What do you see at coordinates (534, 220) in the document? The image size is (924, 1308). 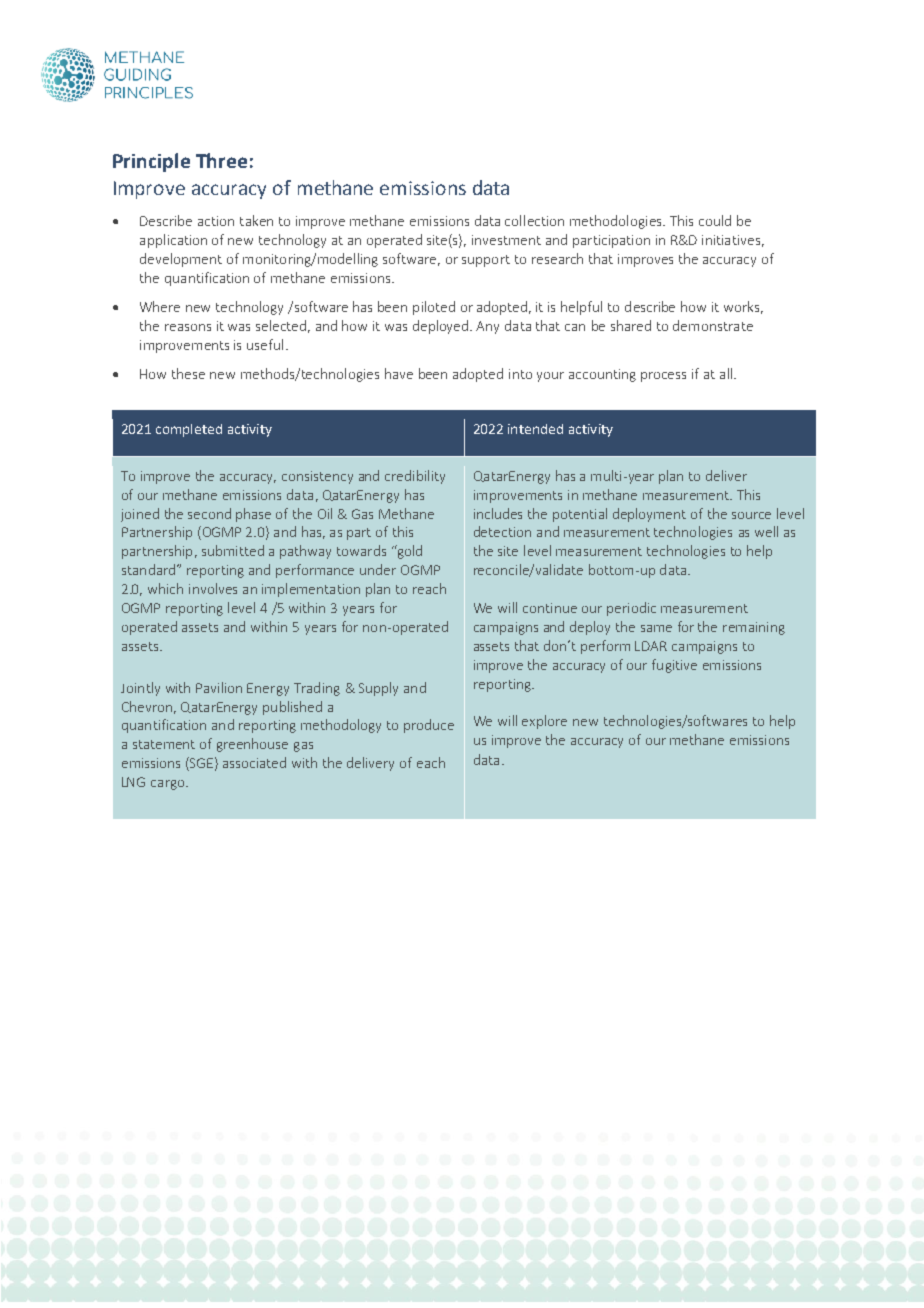 I see `collection` at bounding box center [534, 220].
